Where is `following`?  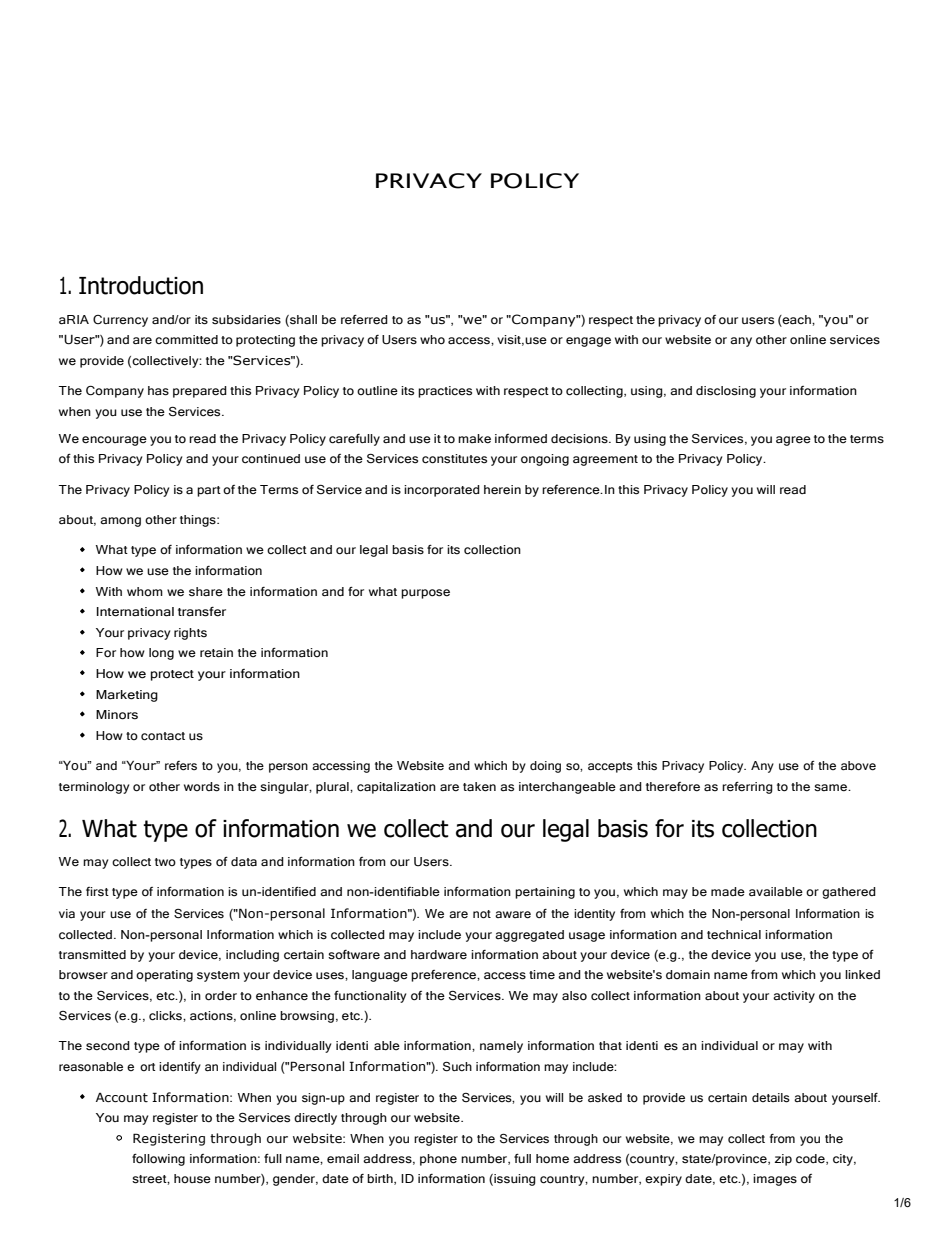
following is located at coordinates (158, 1160).
